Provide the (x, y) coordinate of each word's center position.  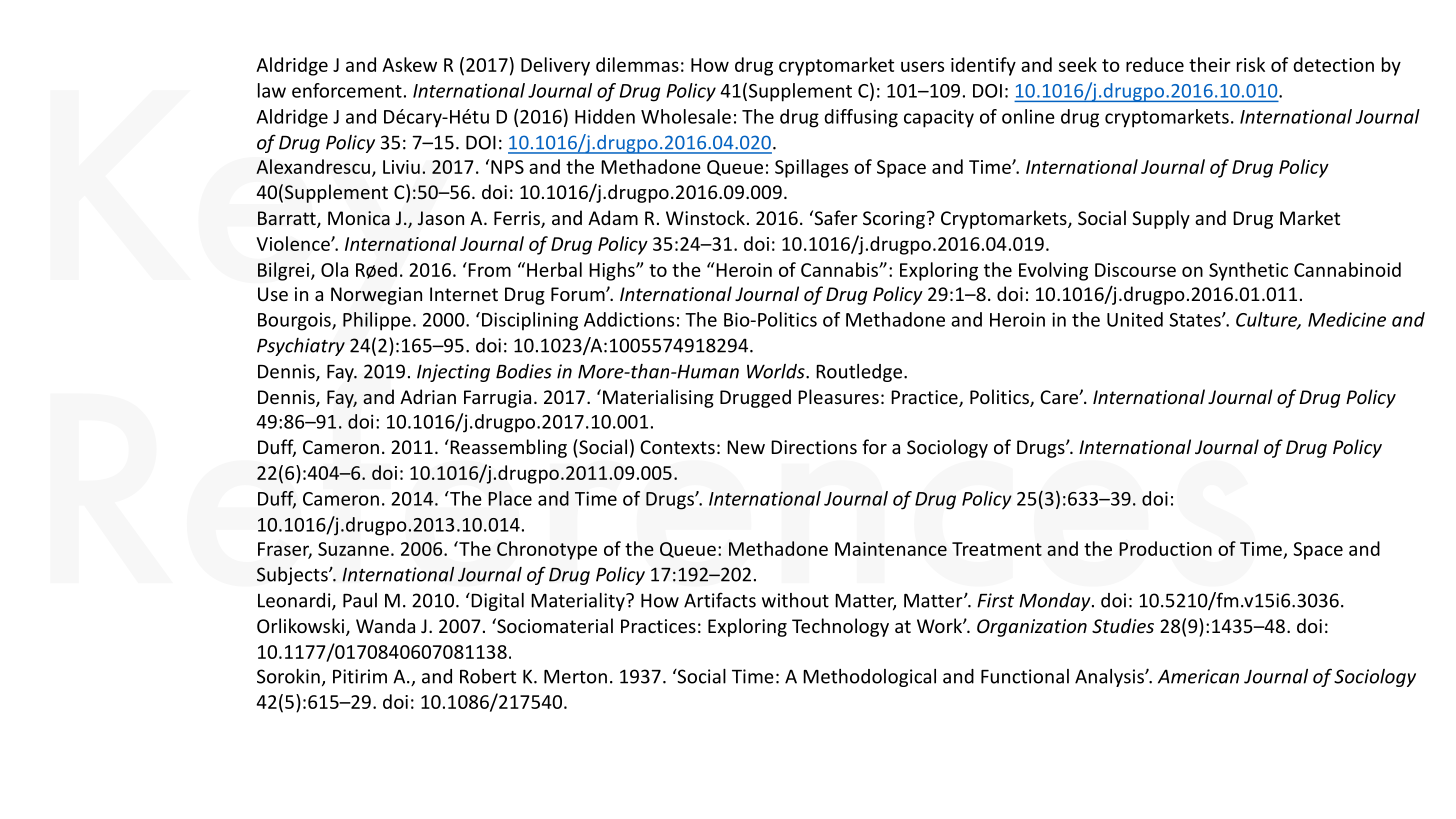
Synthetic (1248, 271)
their (1210, 64)
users (922, 66)
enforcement (347, 90)
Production (1165, 548)
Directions (814, 447)
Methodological (869, 678)
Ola (334, 269)
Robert (488, 676)
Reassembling (507, 448)
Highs (613, 271)
